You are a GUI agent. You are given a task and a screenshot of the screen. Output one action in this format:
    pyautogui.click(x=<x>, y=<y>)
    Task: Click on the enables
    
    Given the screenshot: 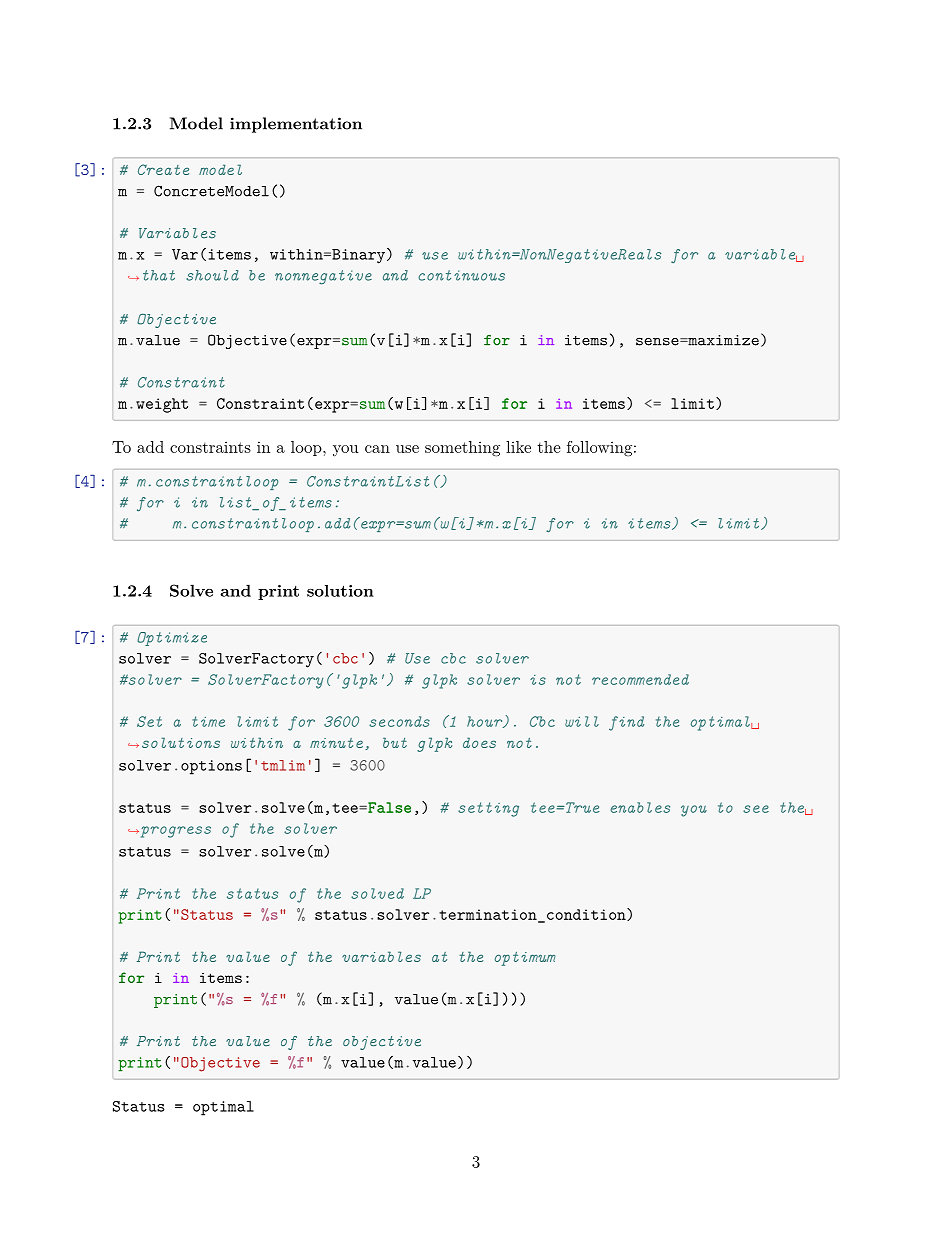 What is the action you would take?
    pyautogui.click(x=640, y=807)
